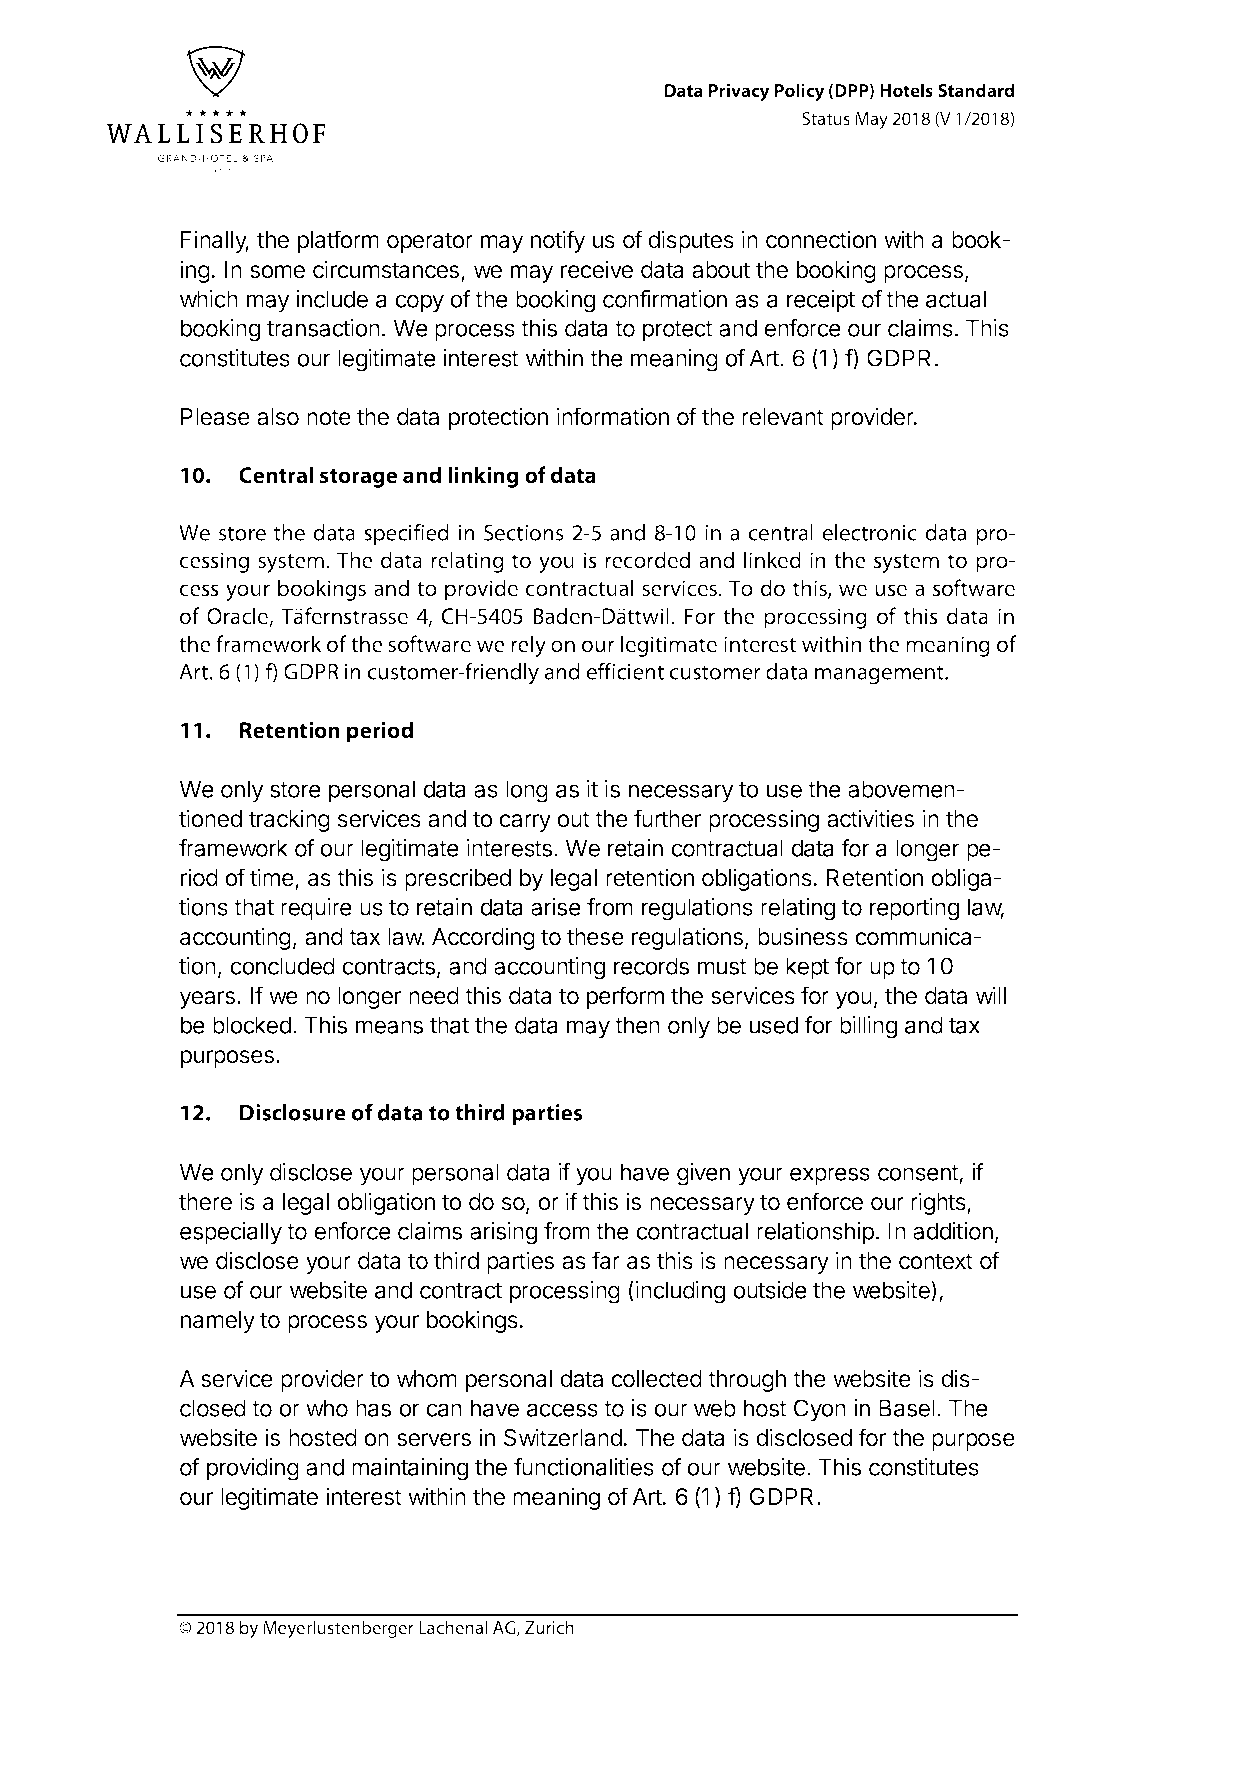 This document has width=1254, height=1775. Describe the element at coordinates (253, 1469) in the document. I see `providing` at that location.
